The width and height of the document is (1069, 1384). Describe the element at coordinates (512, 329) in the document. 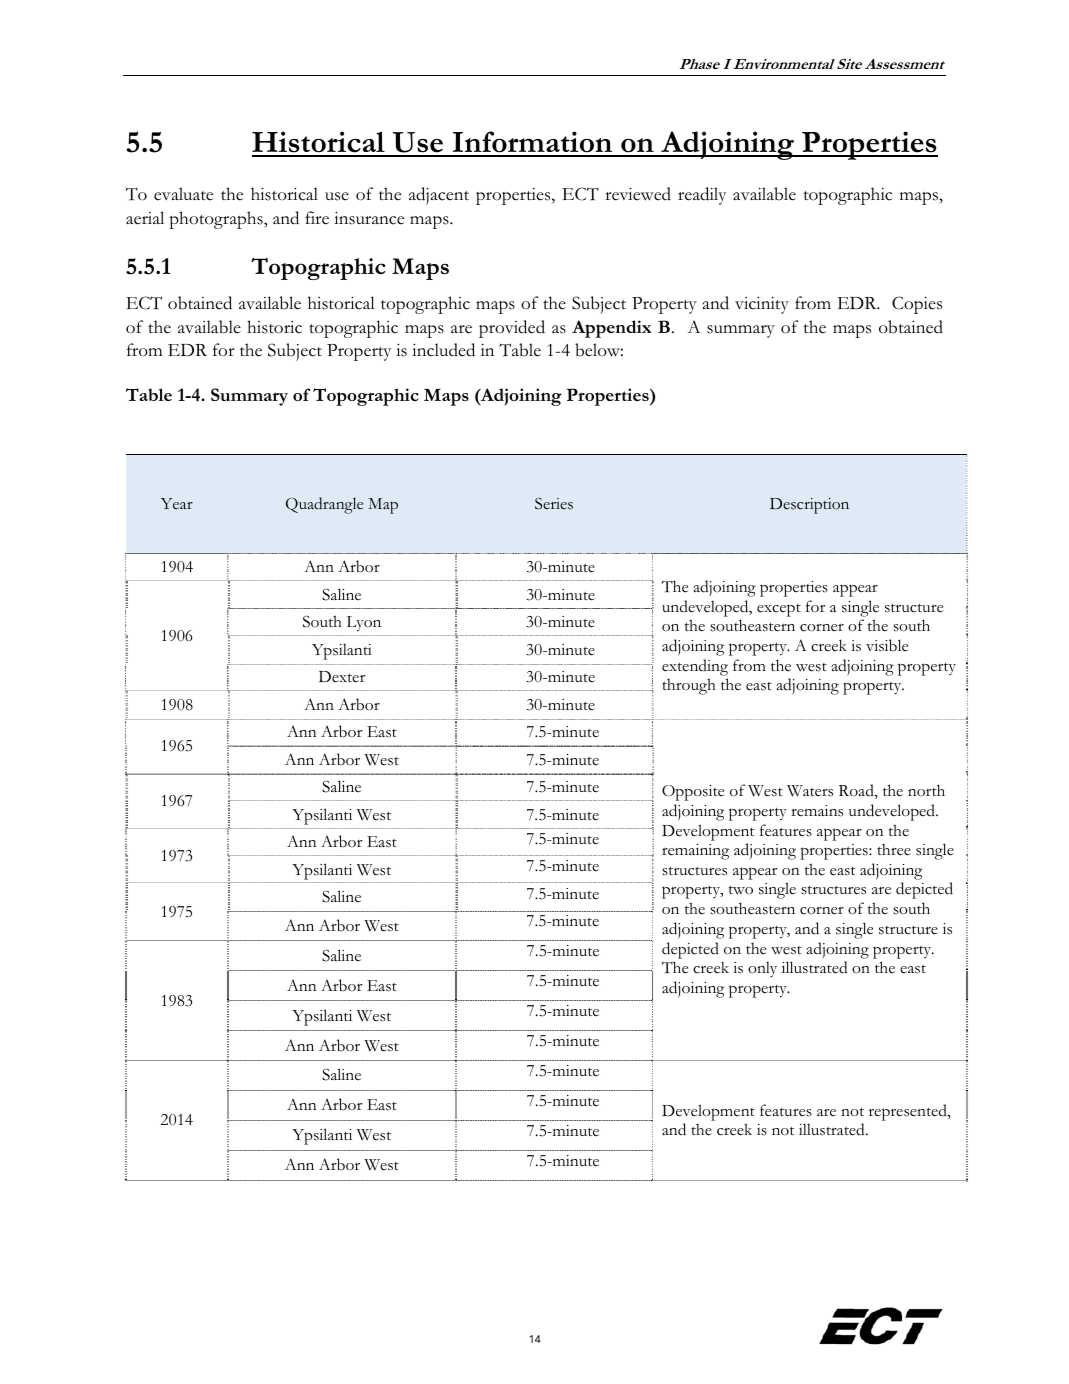

I see `provided` at that location.
